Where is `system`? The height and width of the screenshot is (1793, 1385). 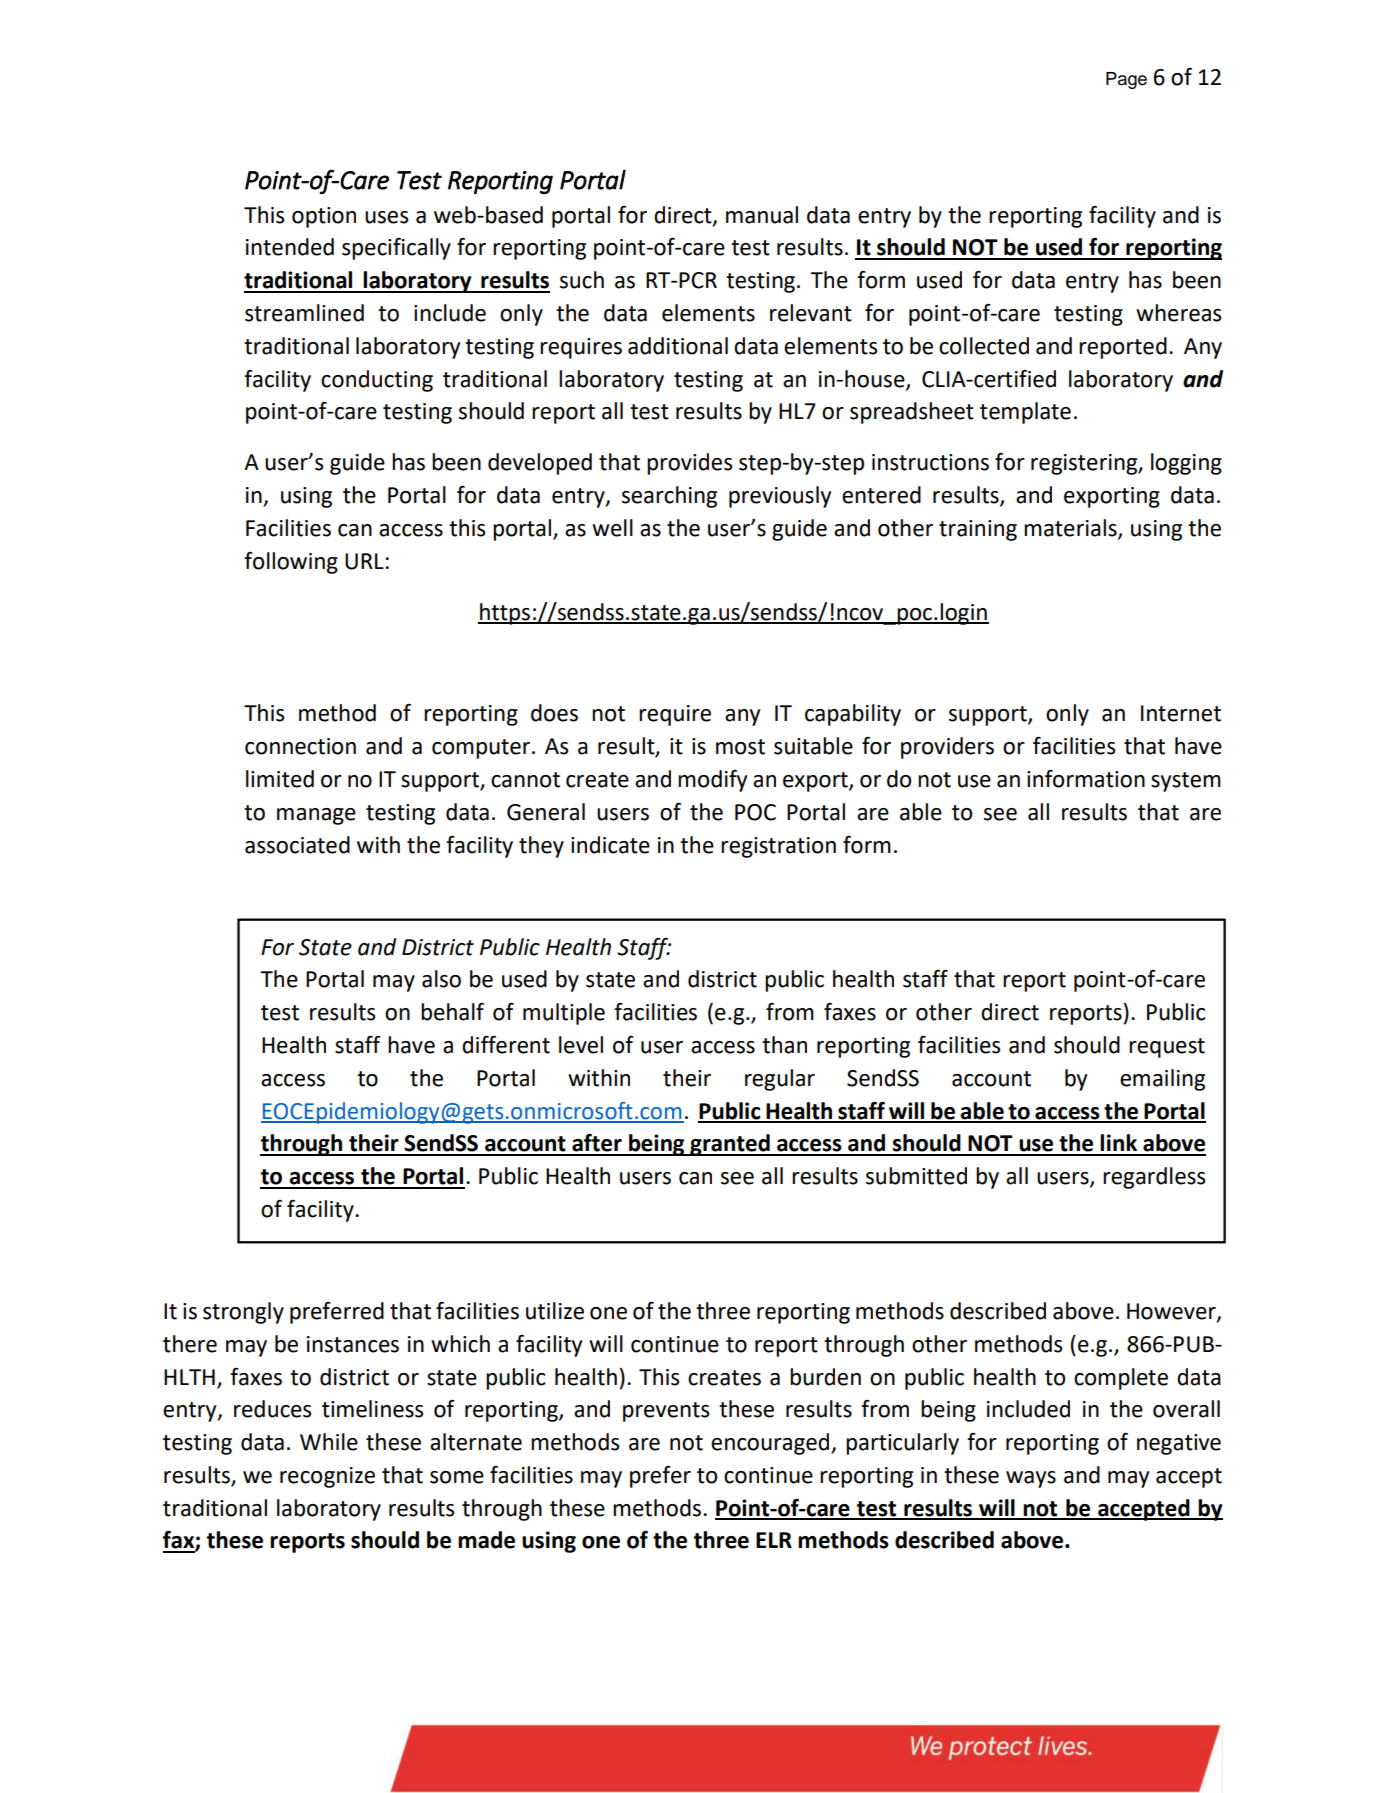
system is located at coordinates (1186, 782).
